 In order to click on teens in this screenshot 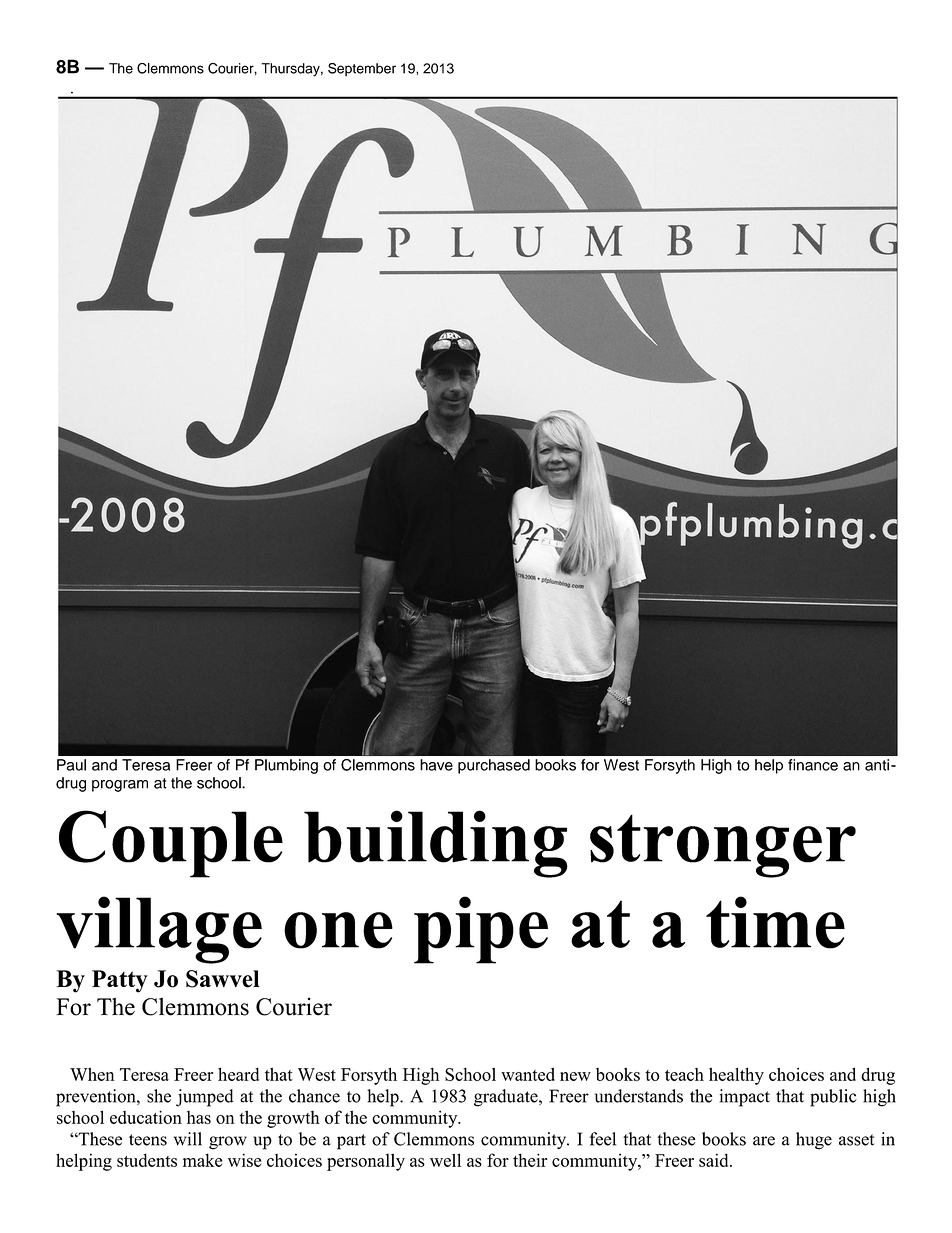, I will do `click(148, 1140)`.
